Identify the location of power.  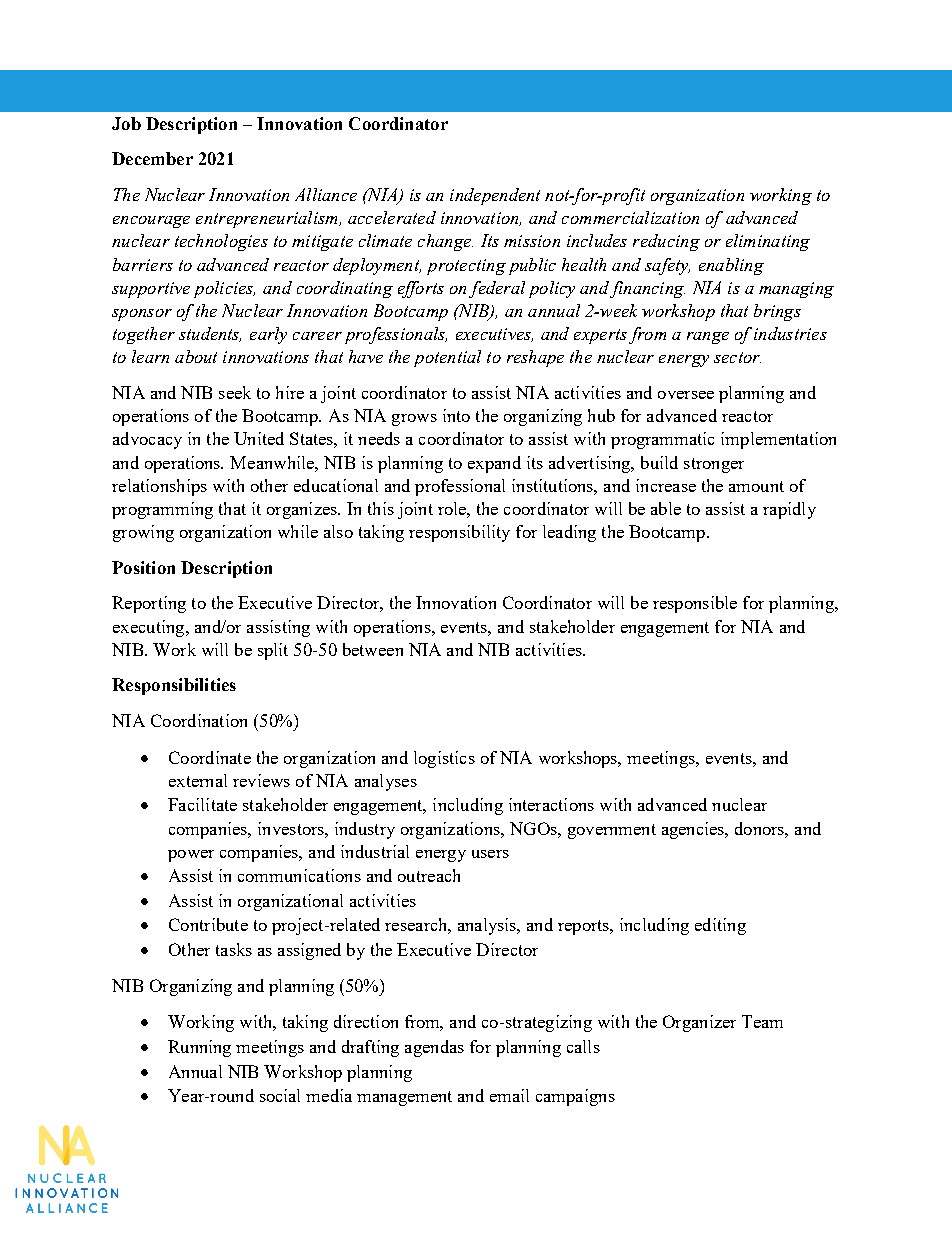
(191, 856).
